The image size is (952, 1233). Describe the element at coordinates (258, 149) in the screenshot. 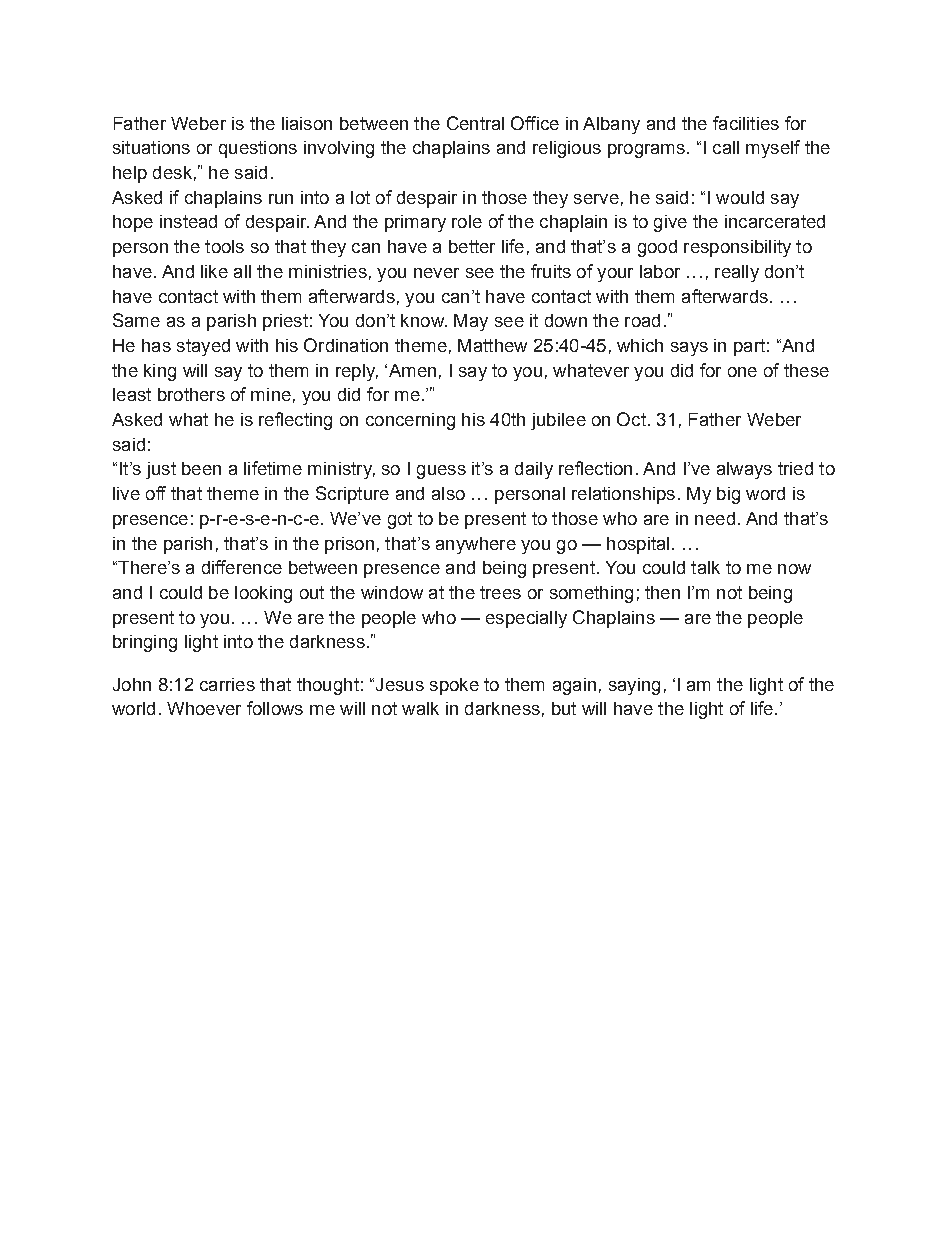

I see `questions` at that location.
